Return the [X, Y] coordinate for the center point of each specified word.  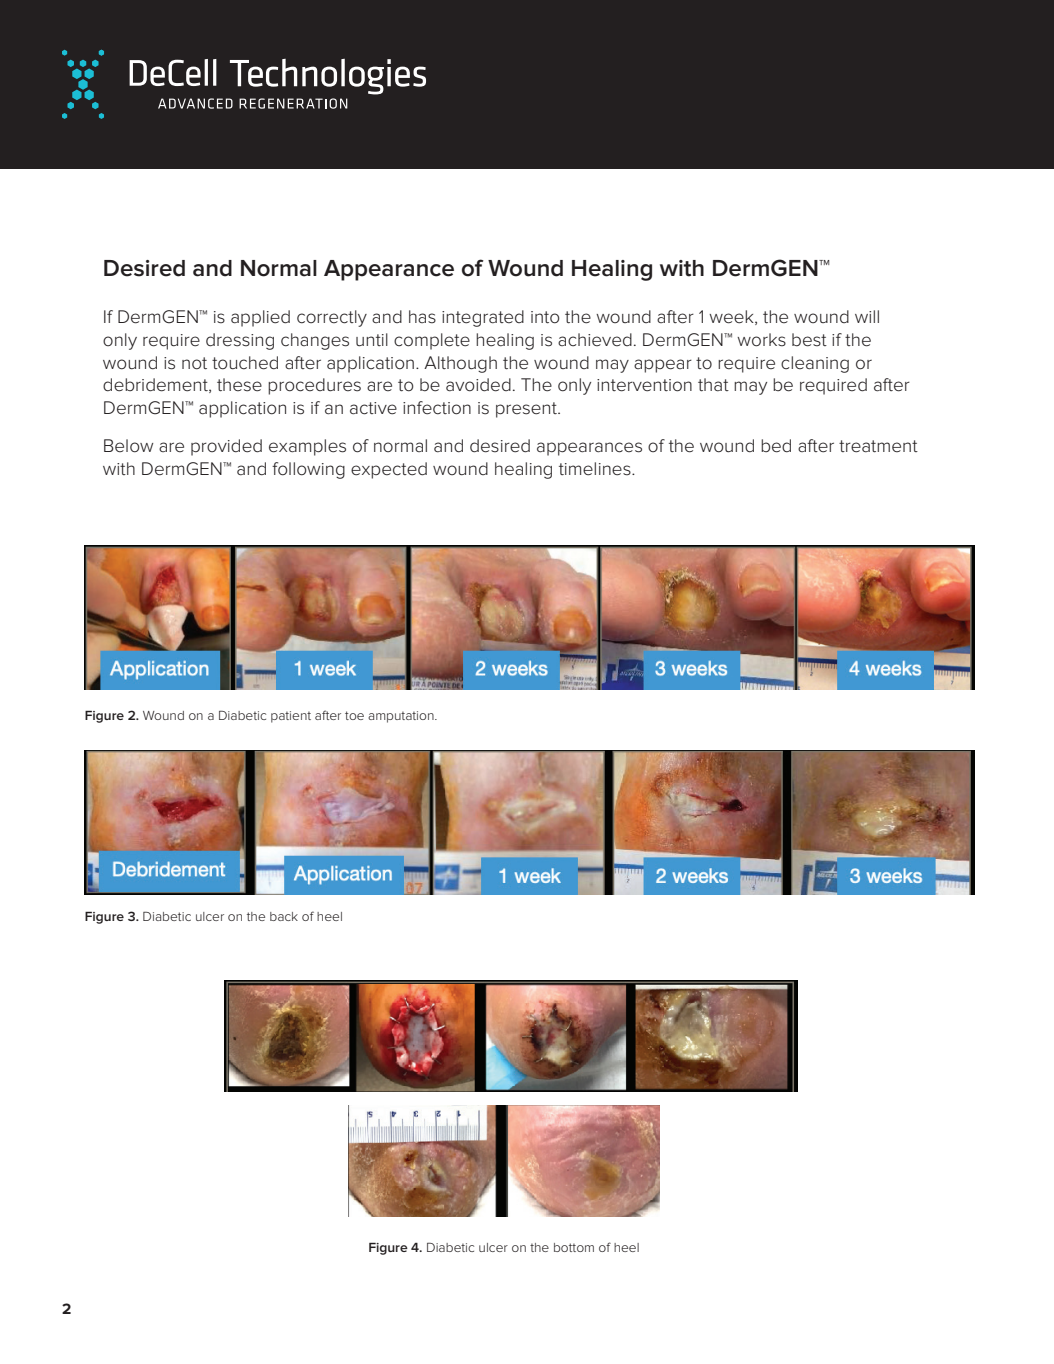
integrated [483, 318]
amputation [402, 717]
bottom [574, 1247]
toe [354, 715]
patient [291, 717]
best [809, 340]
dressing [240, 341]
